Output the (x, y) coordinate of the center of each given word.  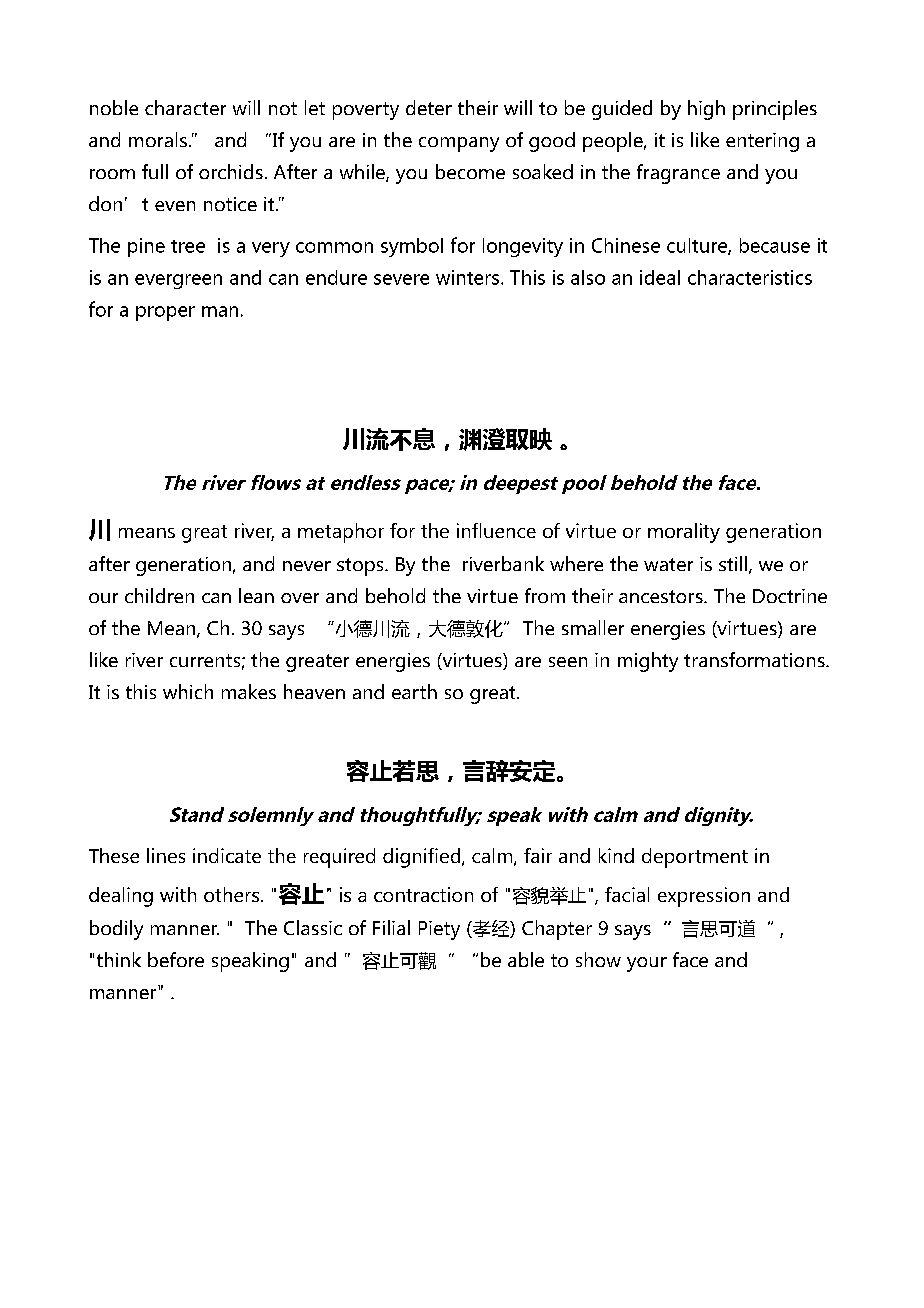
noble (114, 107)
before (176, 959)
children (159, 595)
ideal (660, 277)
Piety (439, 930)
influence (496, 530)
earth (414, 691)
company (459, 144)
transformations (755, 659)
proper (165, 313)
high (706, 110)
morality (684, 533)
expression (704, 897)
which (188, 691)
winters (469, 277)
